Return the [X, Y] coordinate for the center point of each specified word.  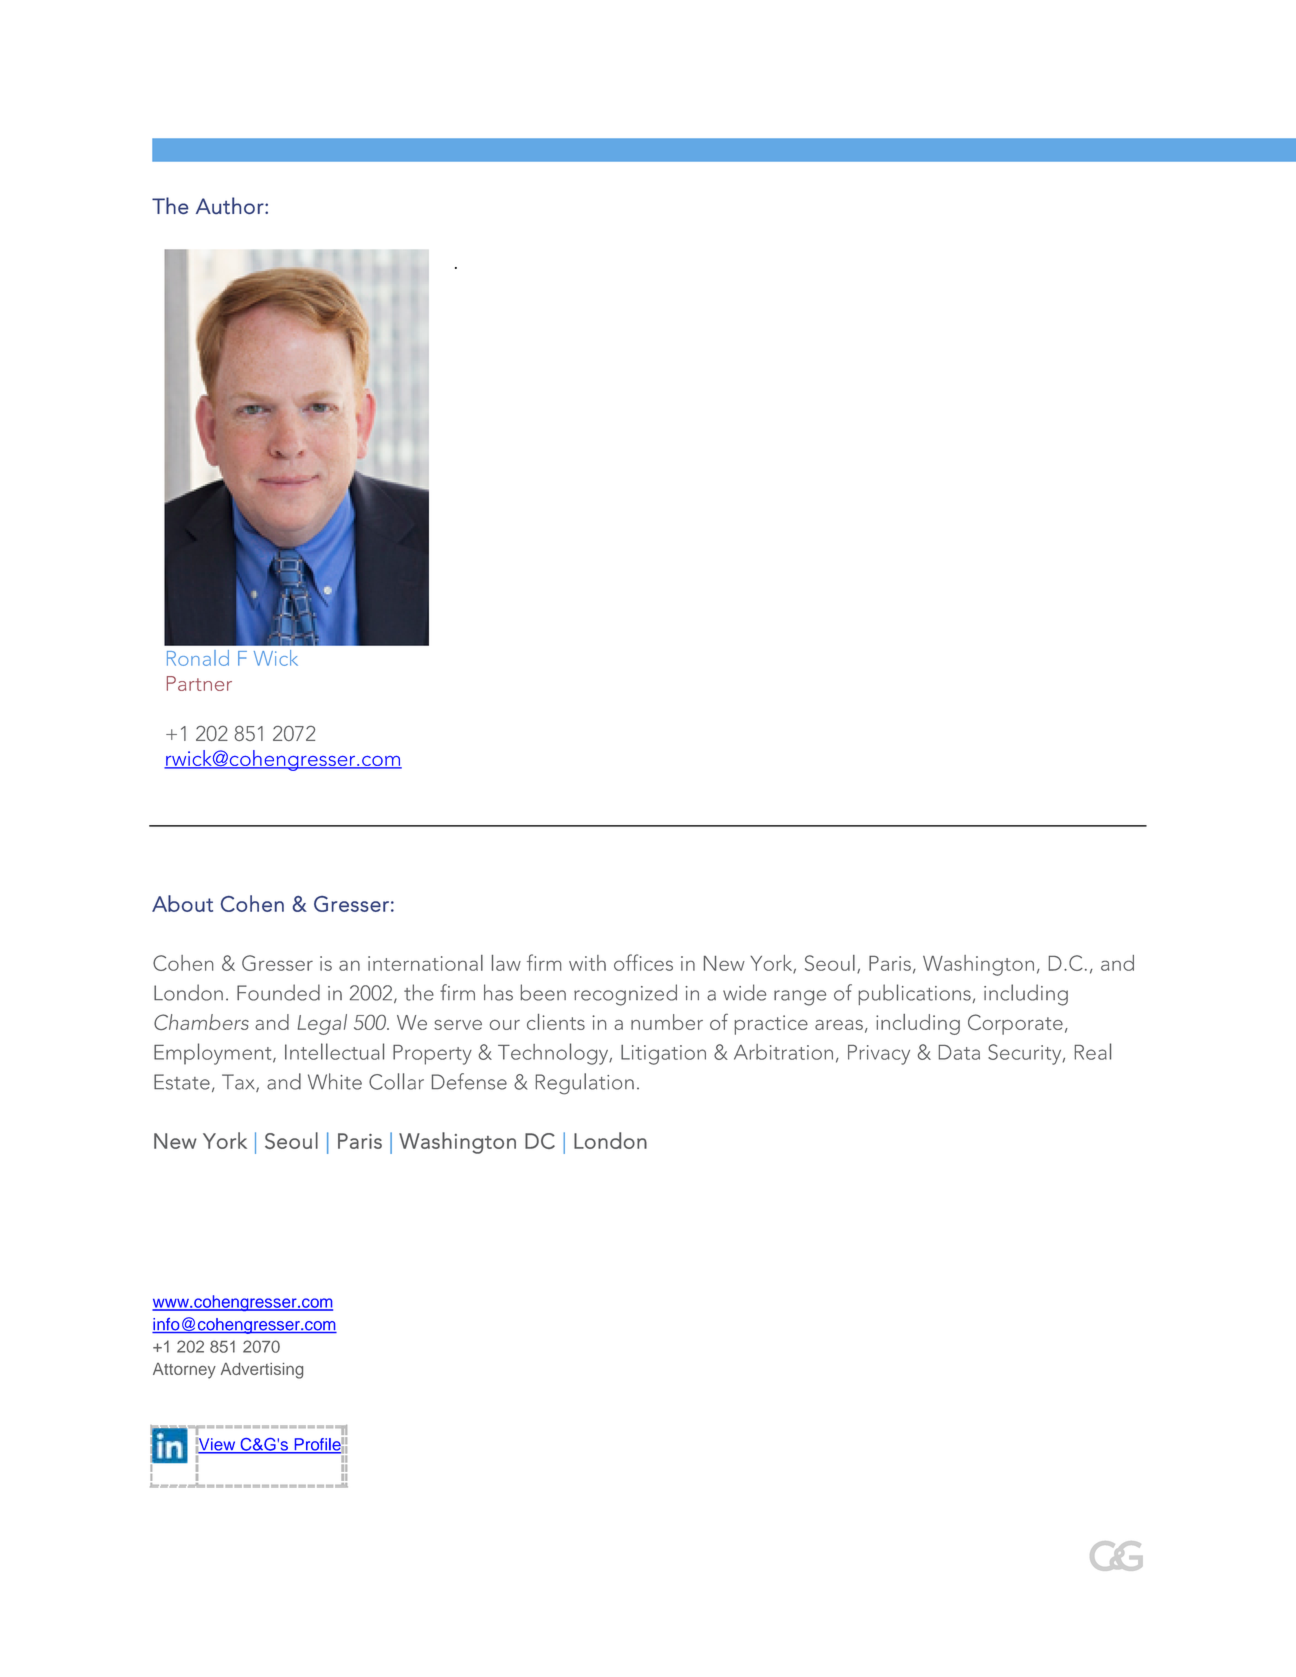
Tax [239, 1083]
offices [643, 962]
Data [959, 1052]
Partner [199, 683]
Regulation [585, 1084]
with [587, 963]
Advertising [262, 1371]
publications [915, 994]
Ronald [198, 658]
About [182, 903]
